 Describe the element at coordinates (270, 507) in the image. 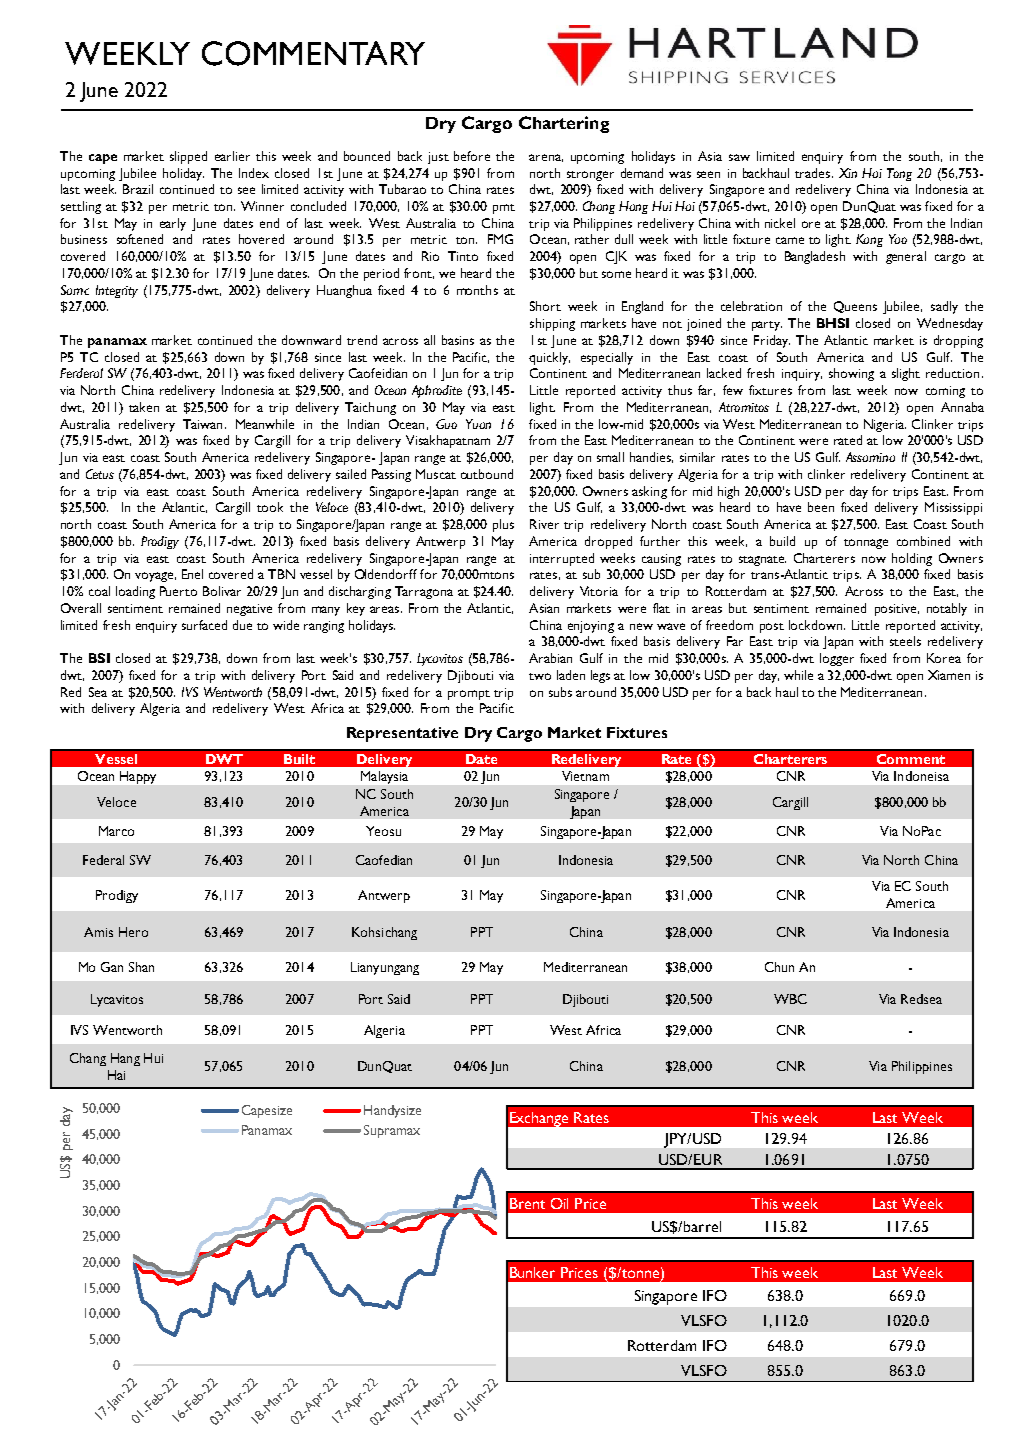

I see `took` at that location.
